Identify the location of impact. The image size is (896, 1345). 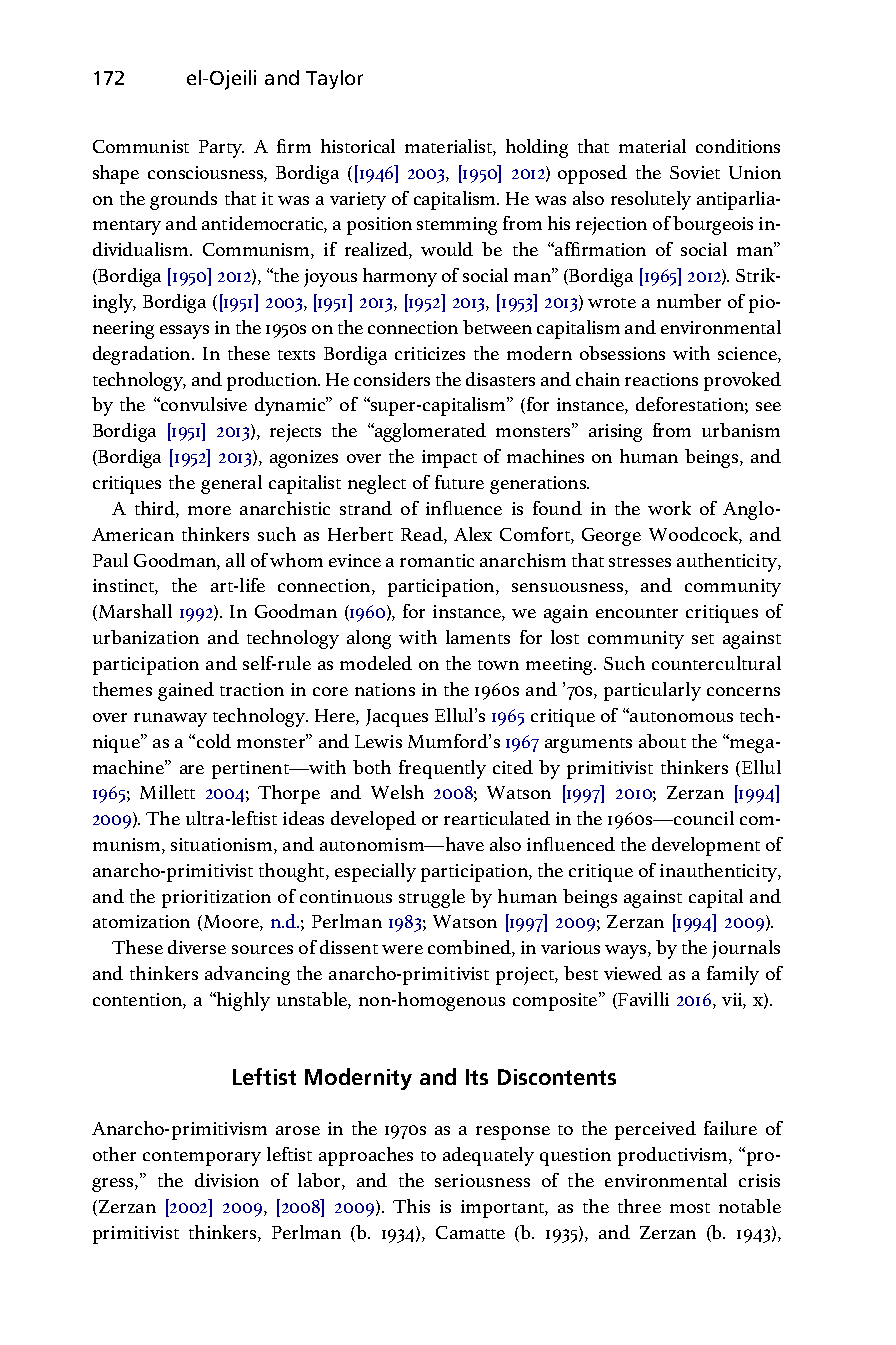
(449, 459).
